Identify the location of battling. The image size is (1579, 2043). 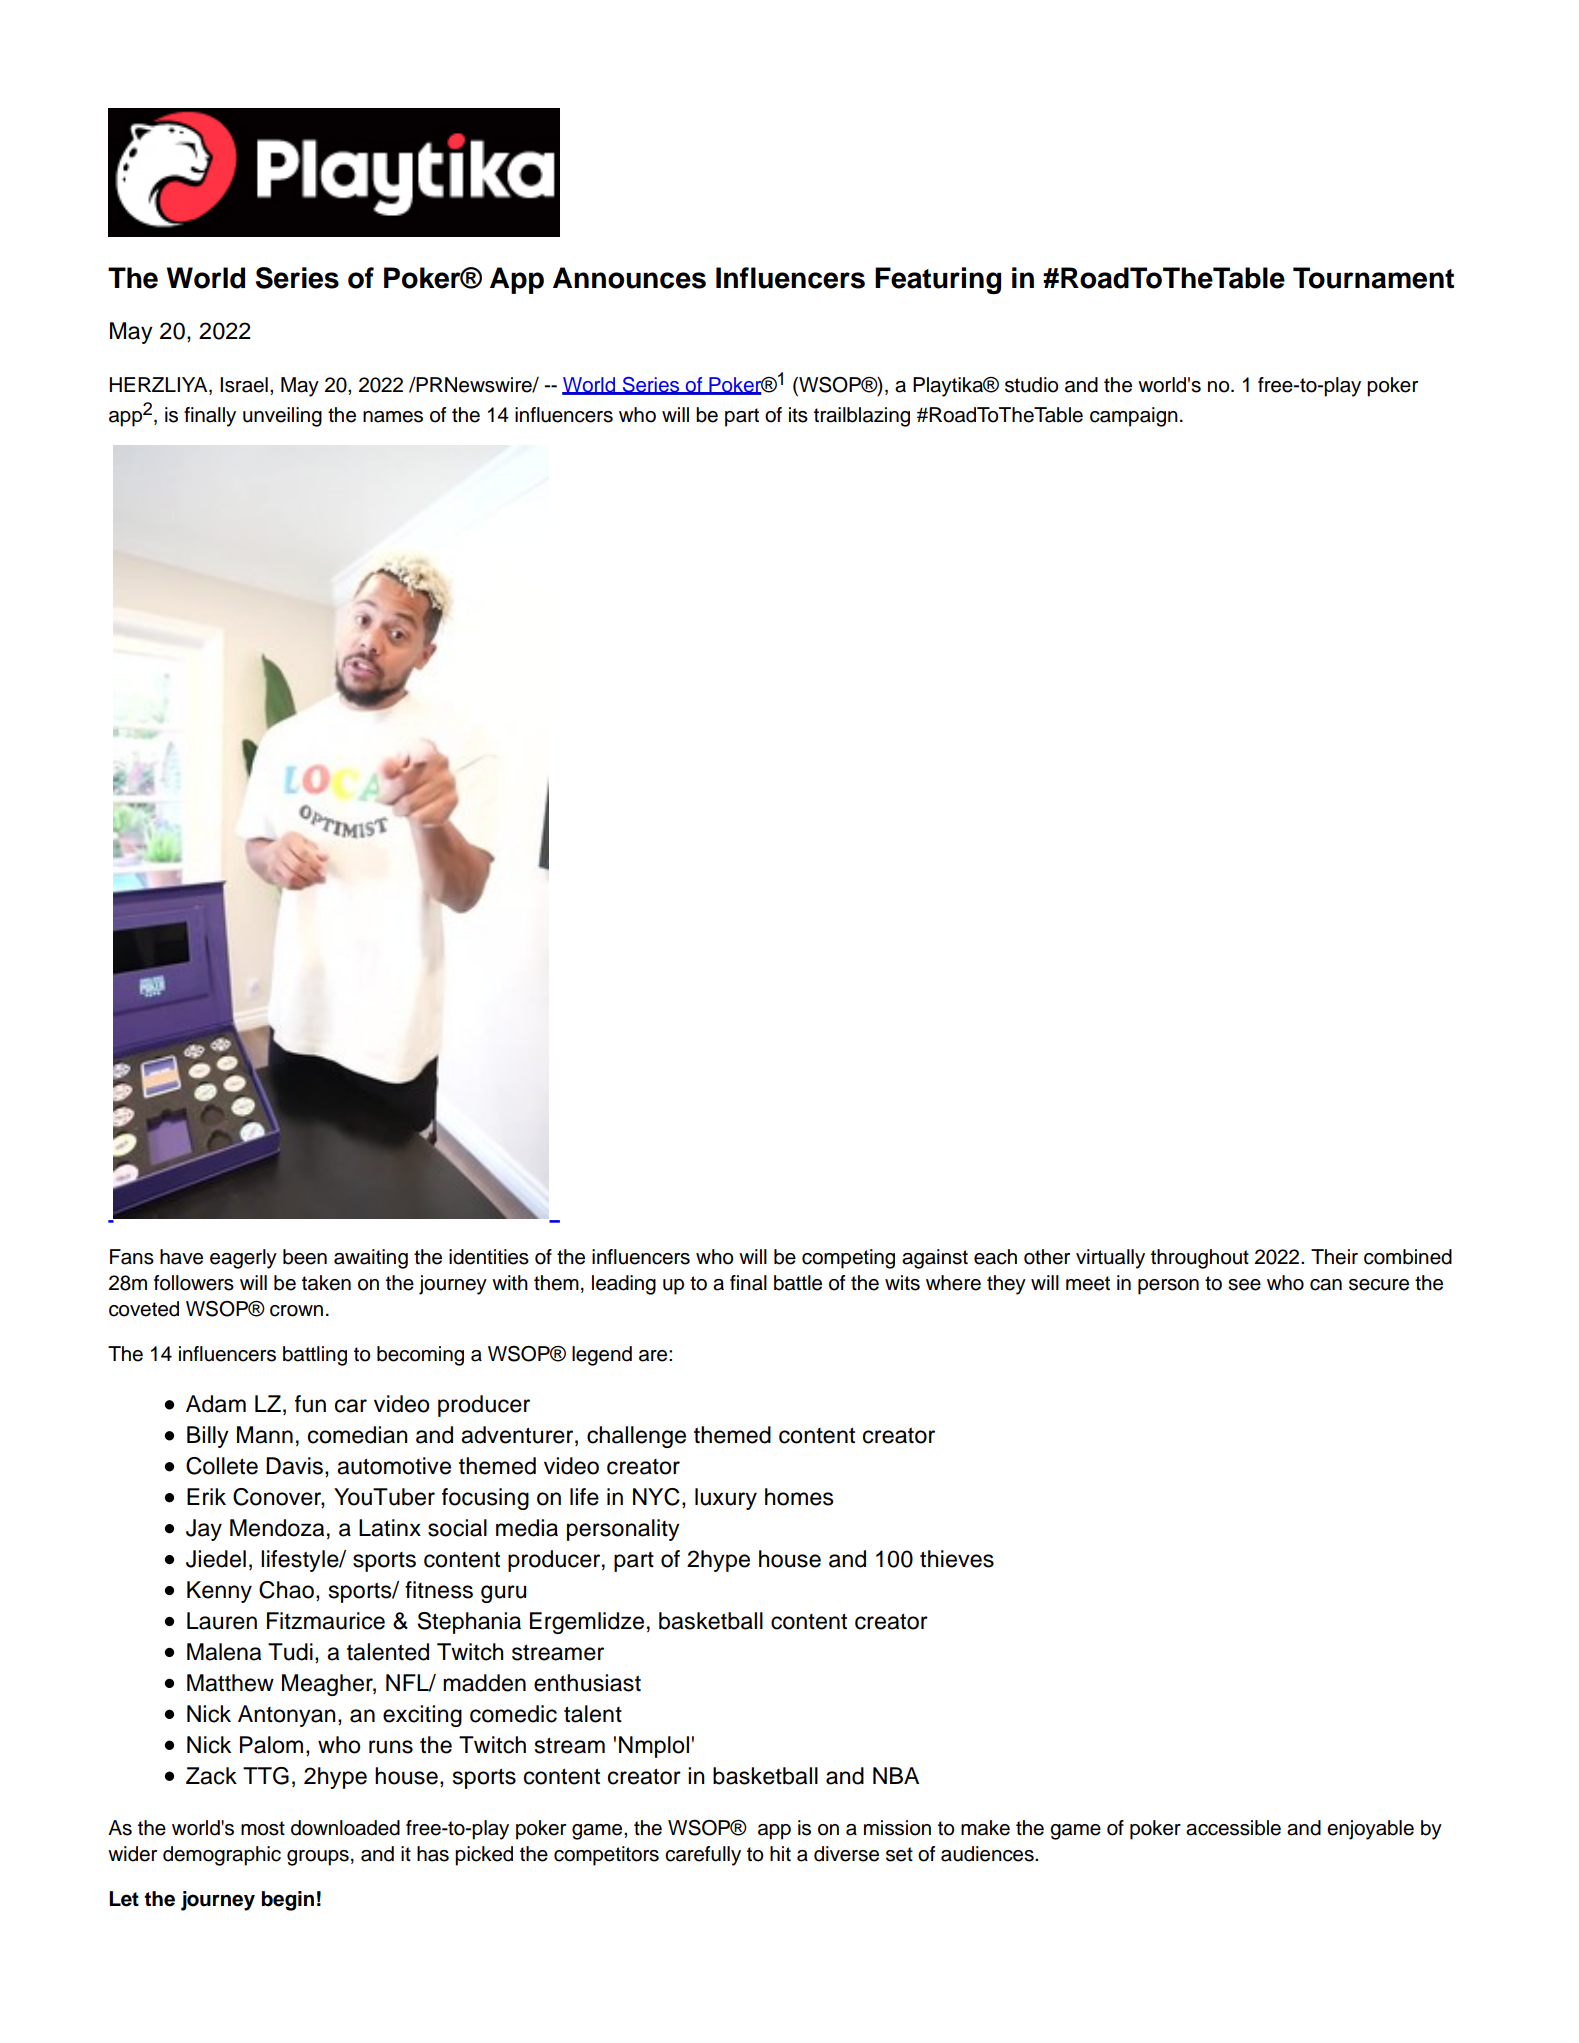
(315, 1356).
